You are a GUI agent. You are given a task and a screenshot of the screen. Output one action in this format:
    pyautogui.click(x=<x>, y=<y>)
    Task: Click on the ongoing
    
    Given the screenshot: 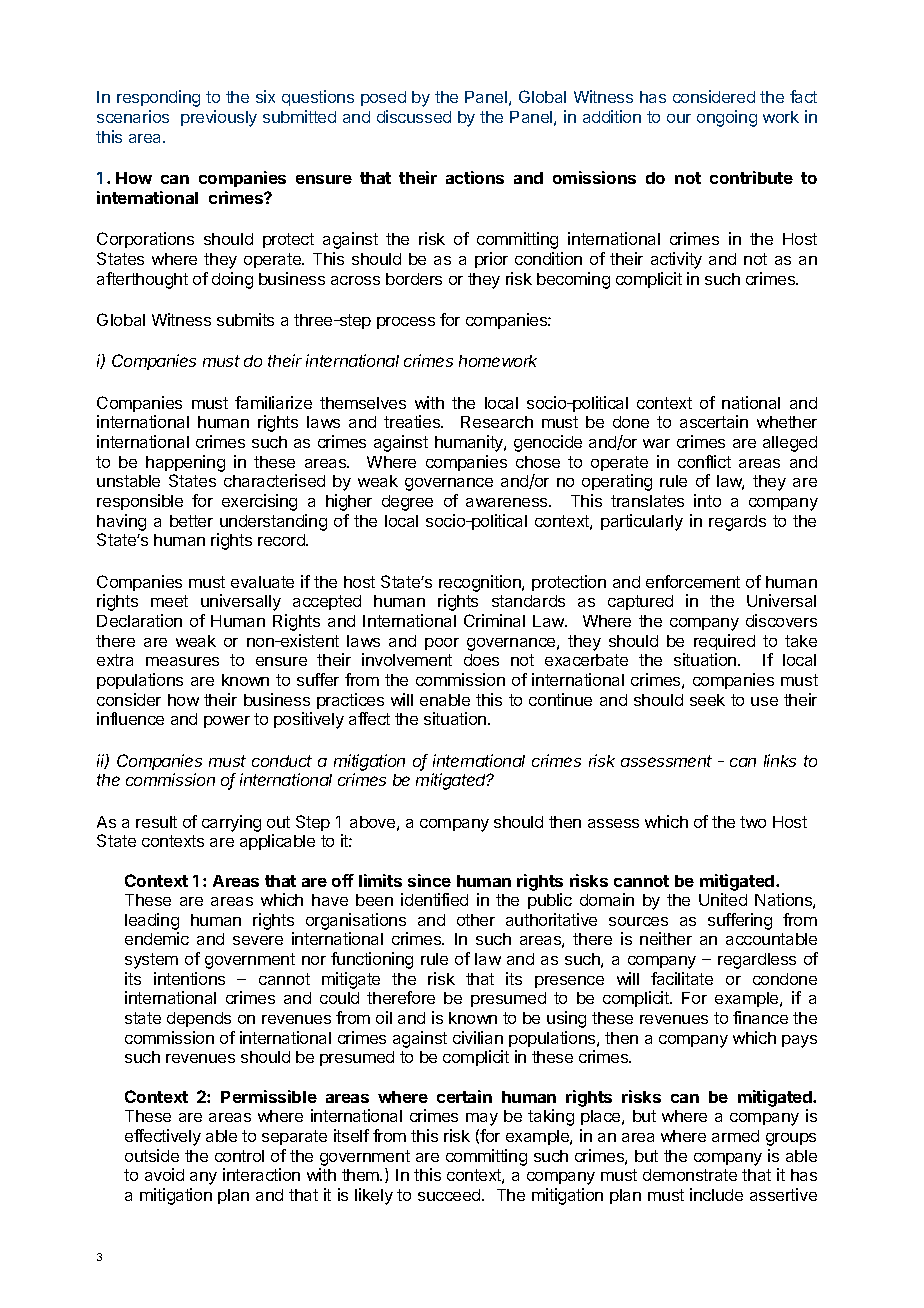 What is the action you would take?
    pyautogui.click(x=727, y=118)
